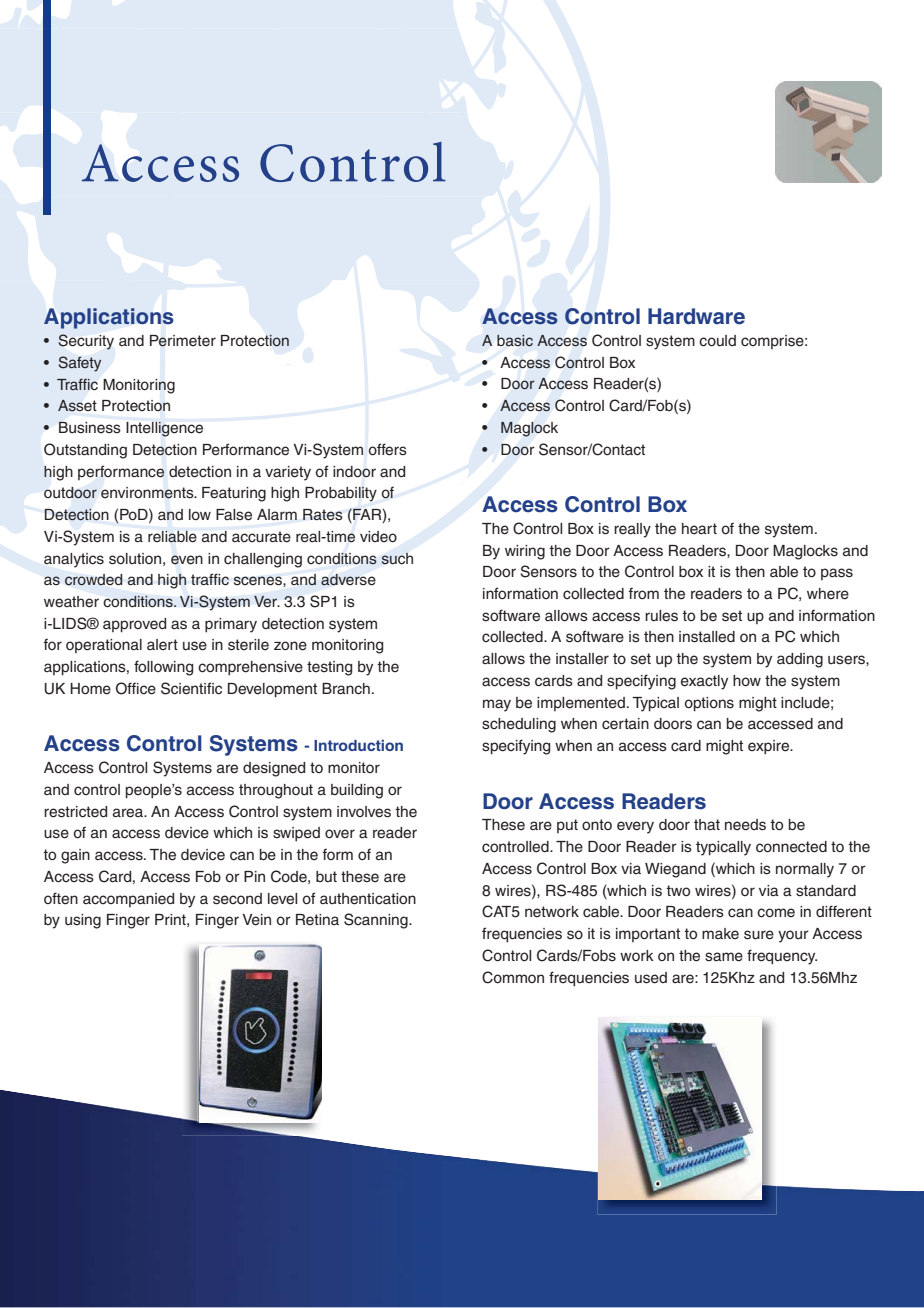 The height and width of the screenshot is (1308, 924). I want to click on same, so click(724, 957).
